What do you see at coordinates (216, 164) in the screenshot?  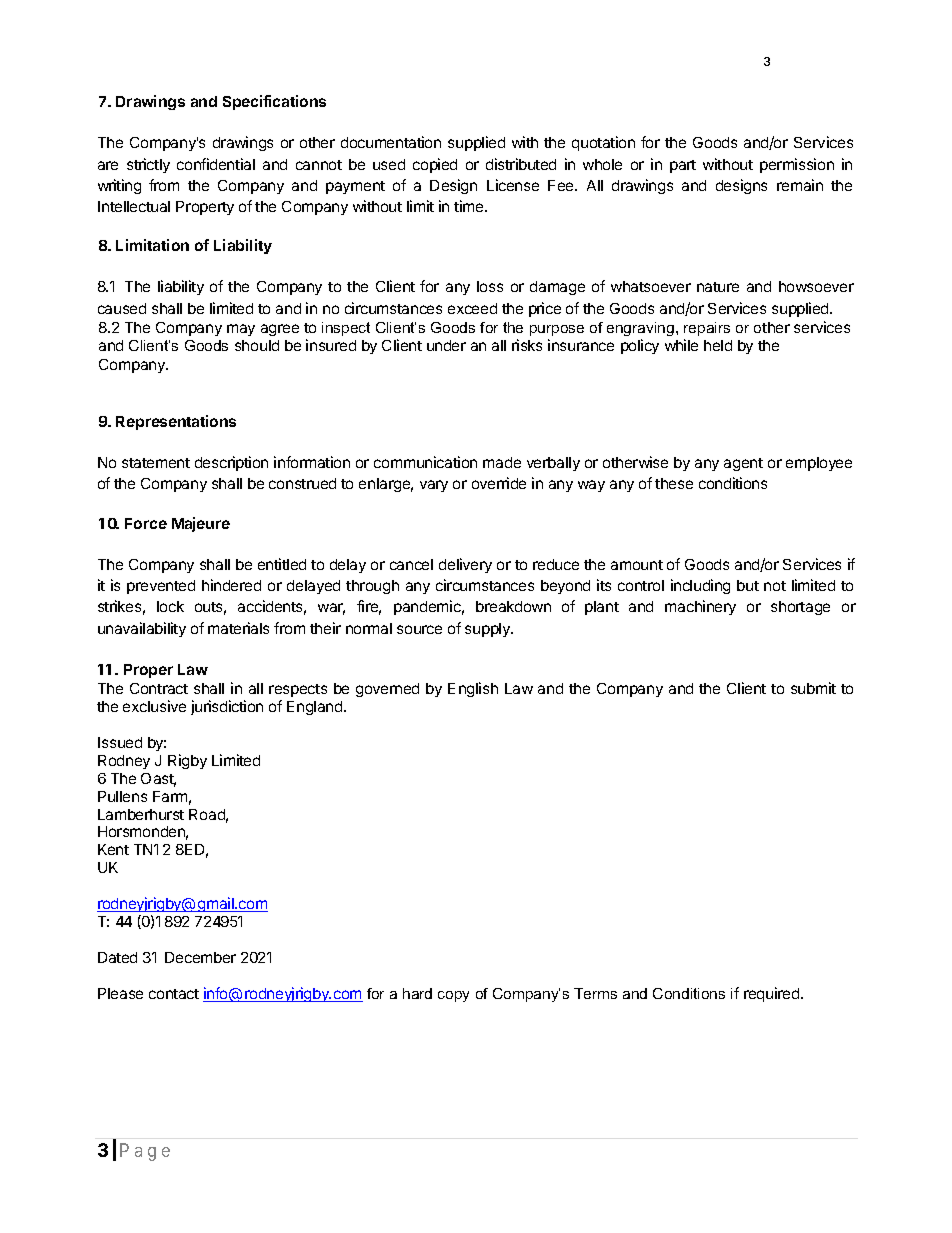 I see `confidential` at bounding box center [216, 164].
